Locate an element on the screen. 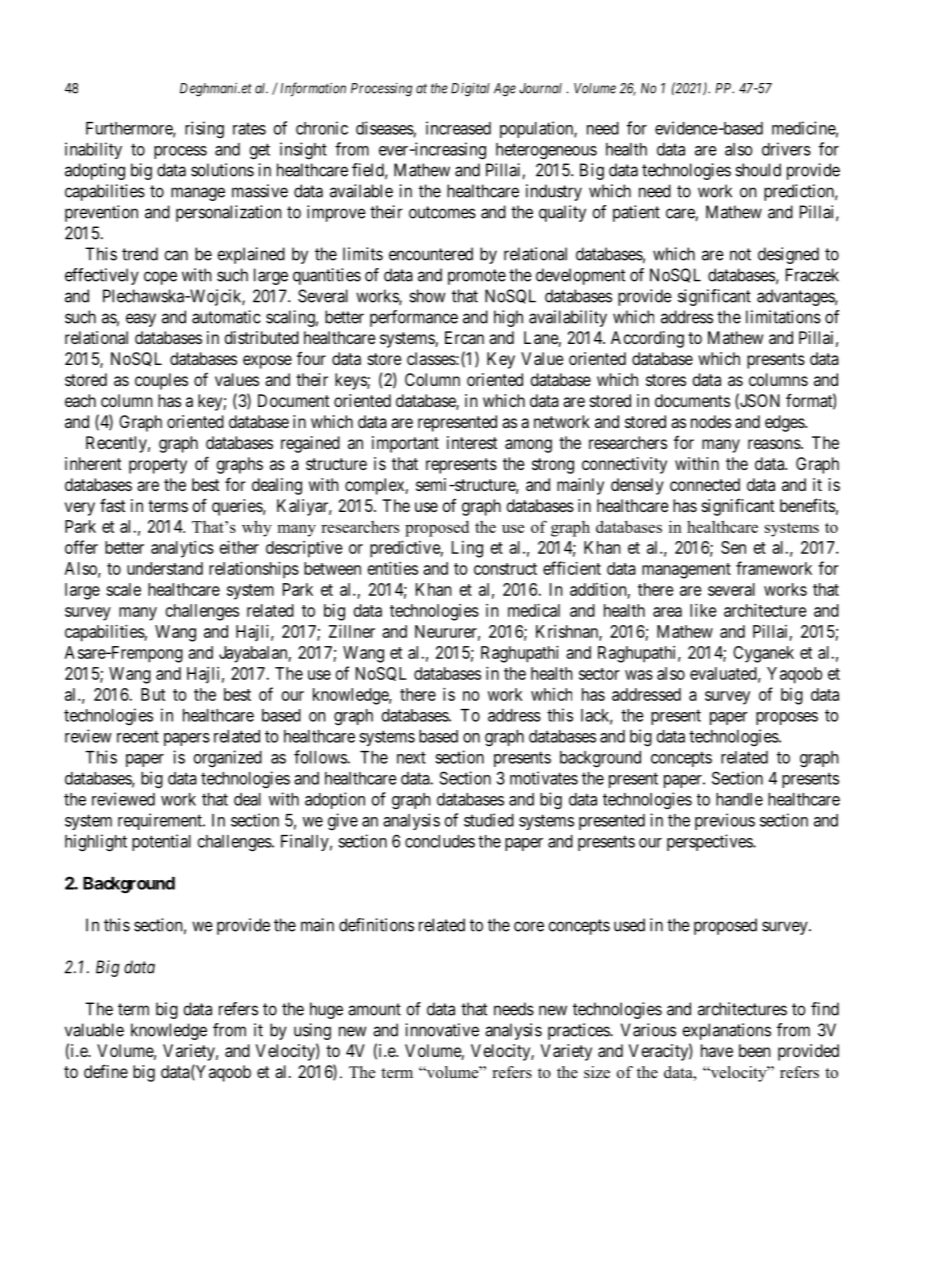  drivers is located at coordinates (786, 149).
